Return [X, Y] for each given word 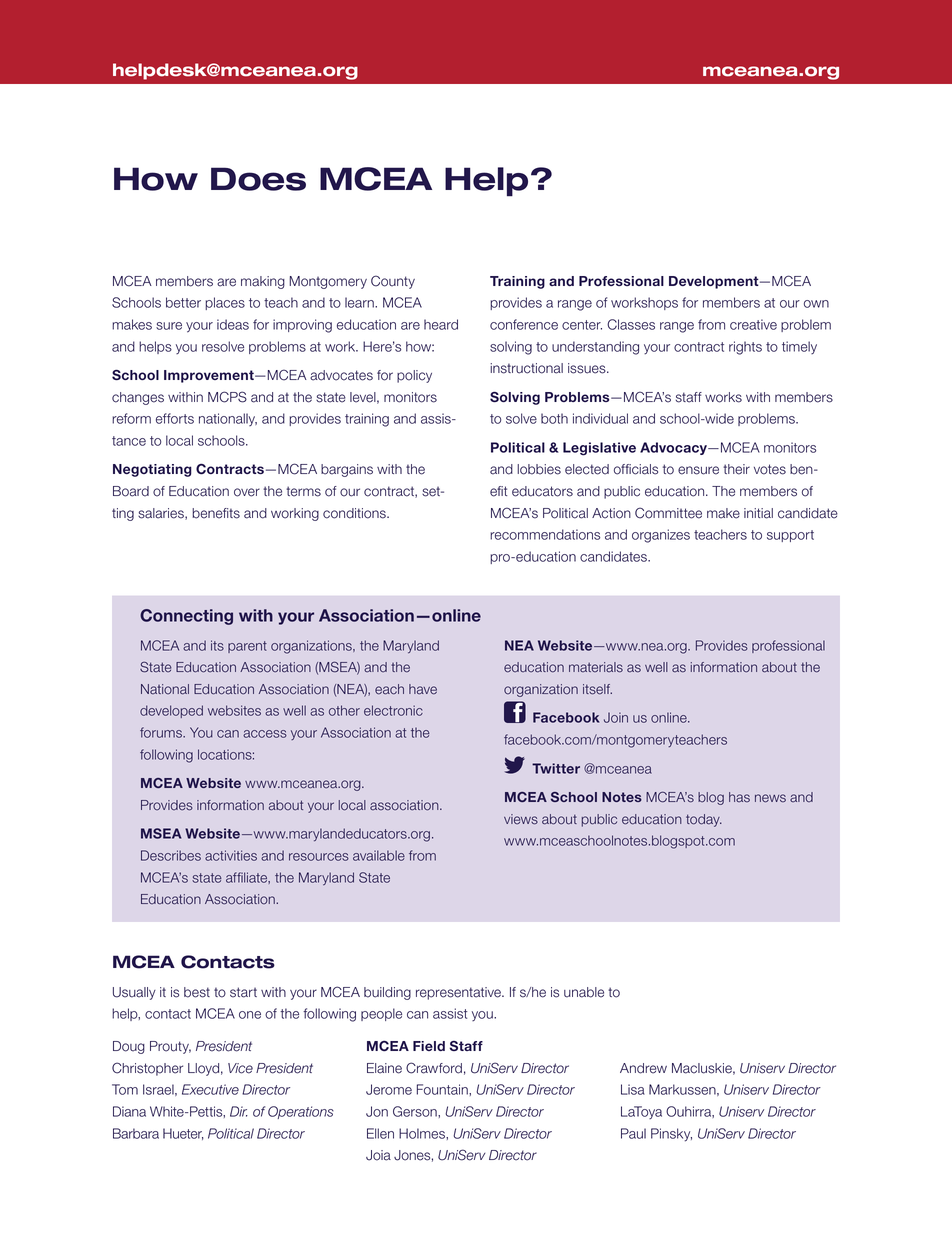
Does [258, 179]
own [816, 304]
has [739, 797]
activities [231, 855]
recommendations [545, 534]
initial [758, 513]
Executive [210, 1089]
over [247, 492]
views [521, 819]
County [393, 282]
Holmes [423, 1133]
